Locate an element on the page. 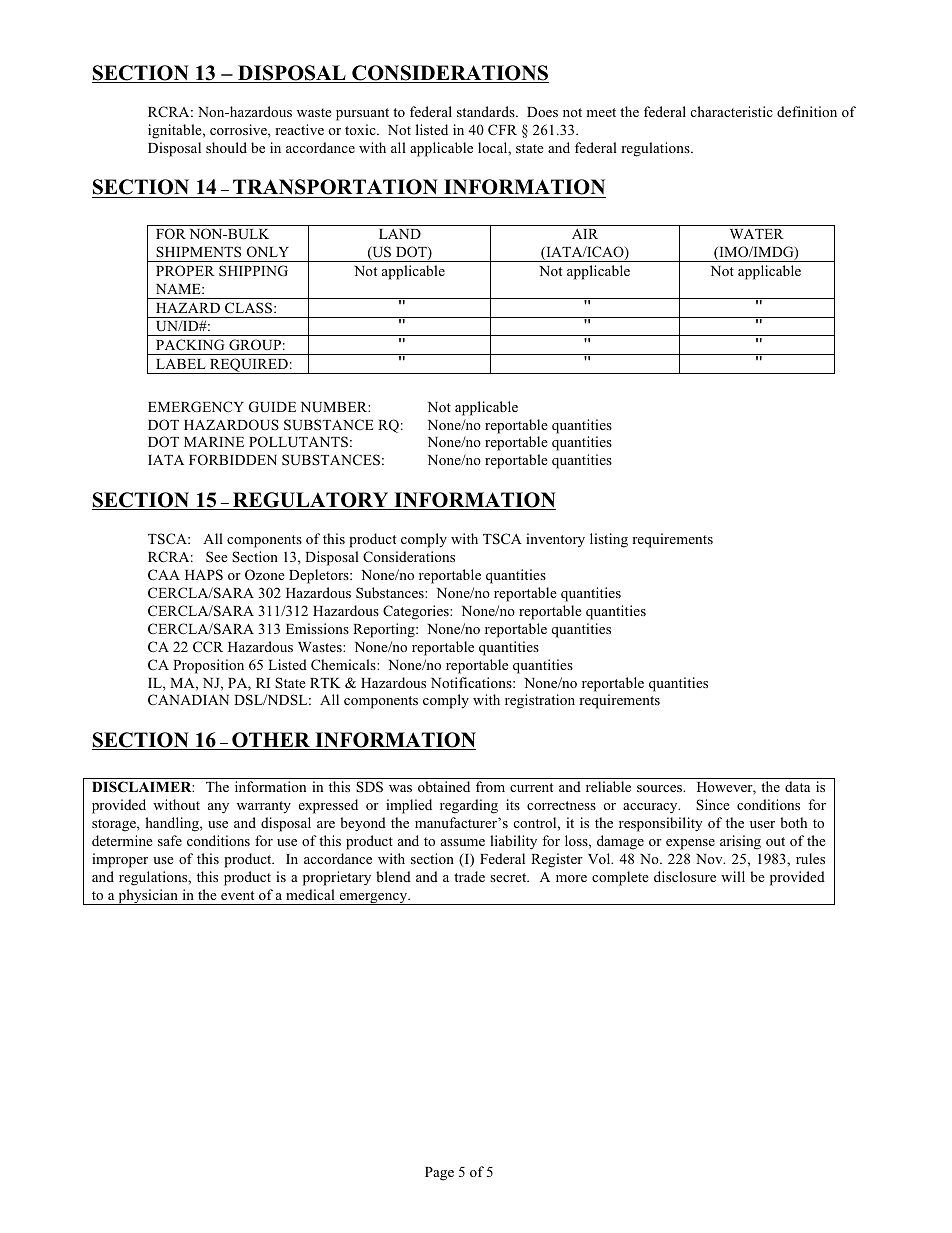 This image has height=1233, width=952. Categories is located at coordinates (417, 612).
